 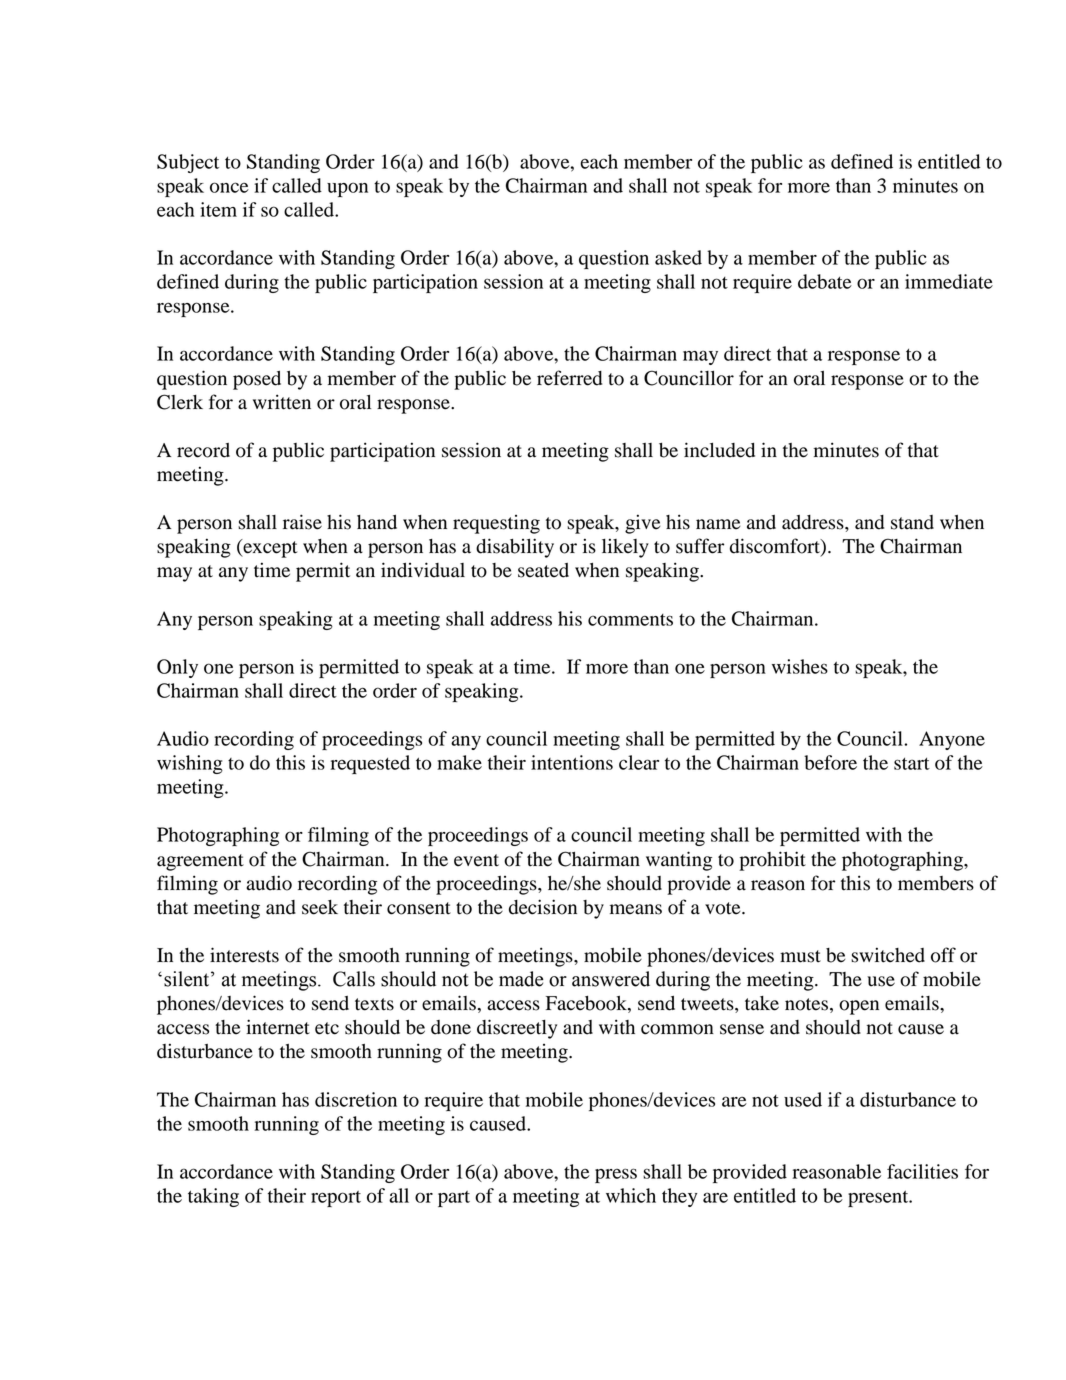 I want to click on raise, so click(x=302, y=522).
